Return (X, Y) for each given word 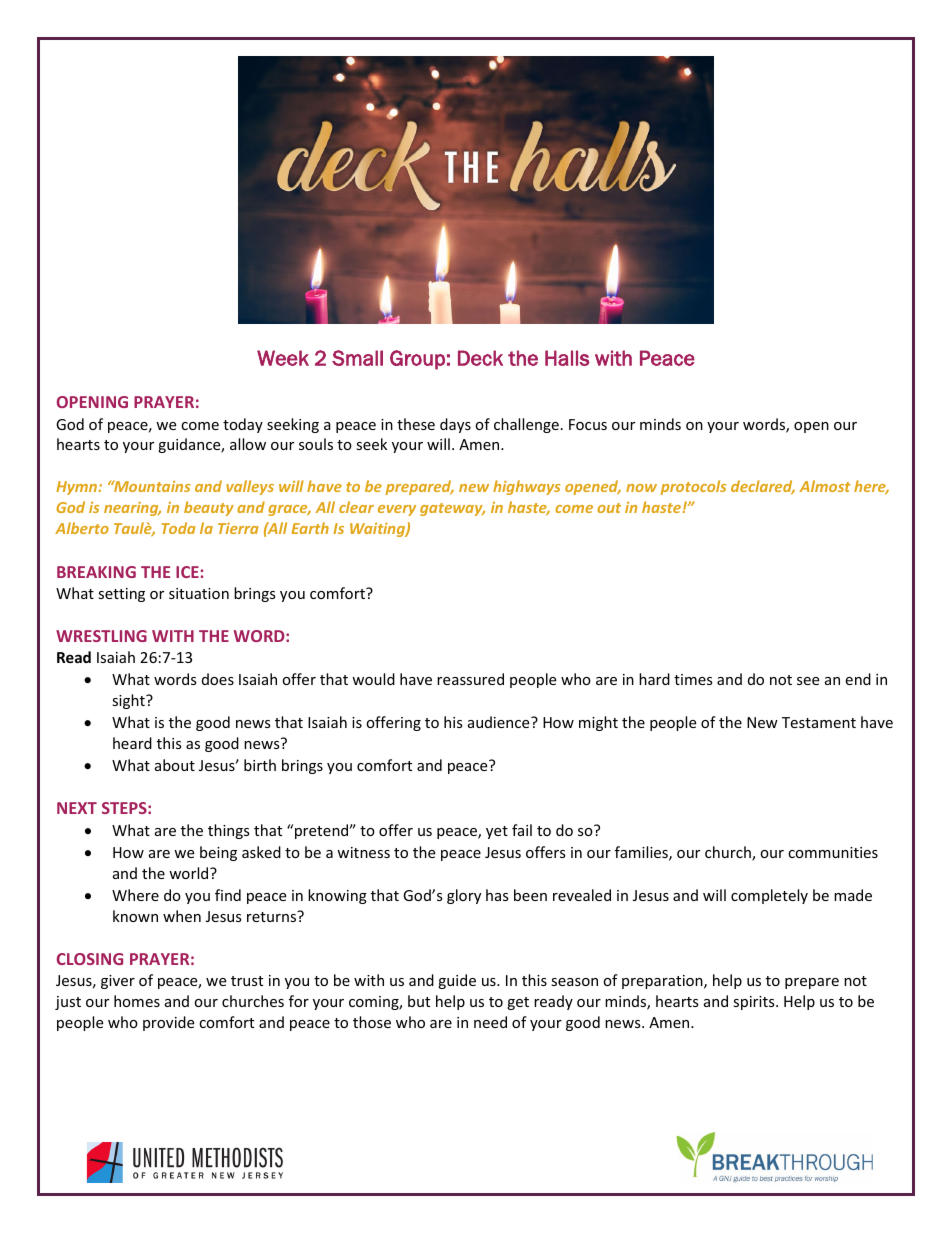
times (693, 679)
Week (283, 358)
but (419, 1001)
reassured (470, 679)
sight (129, 701)
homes (137, 1001)
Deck (480, 358)
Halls (567, 358)
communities (833, 852)
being (218, 853)
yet (497, 832)
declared (763, 487)
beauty (209, 508)
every (397, 510)
